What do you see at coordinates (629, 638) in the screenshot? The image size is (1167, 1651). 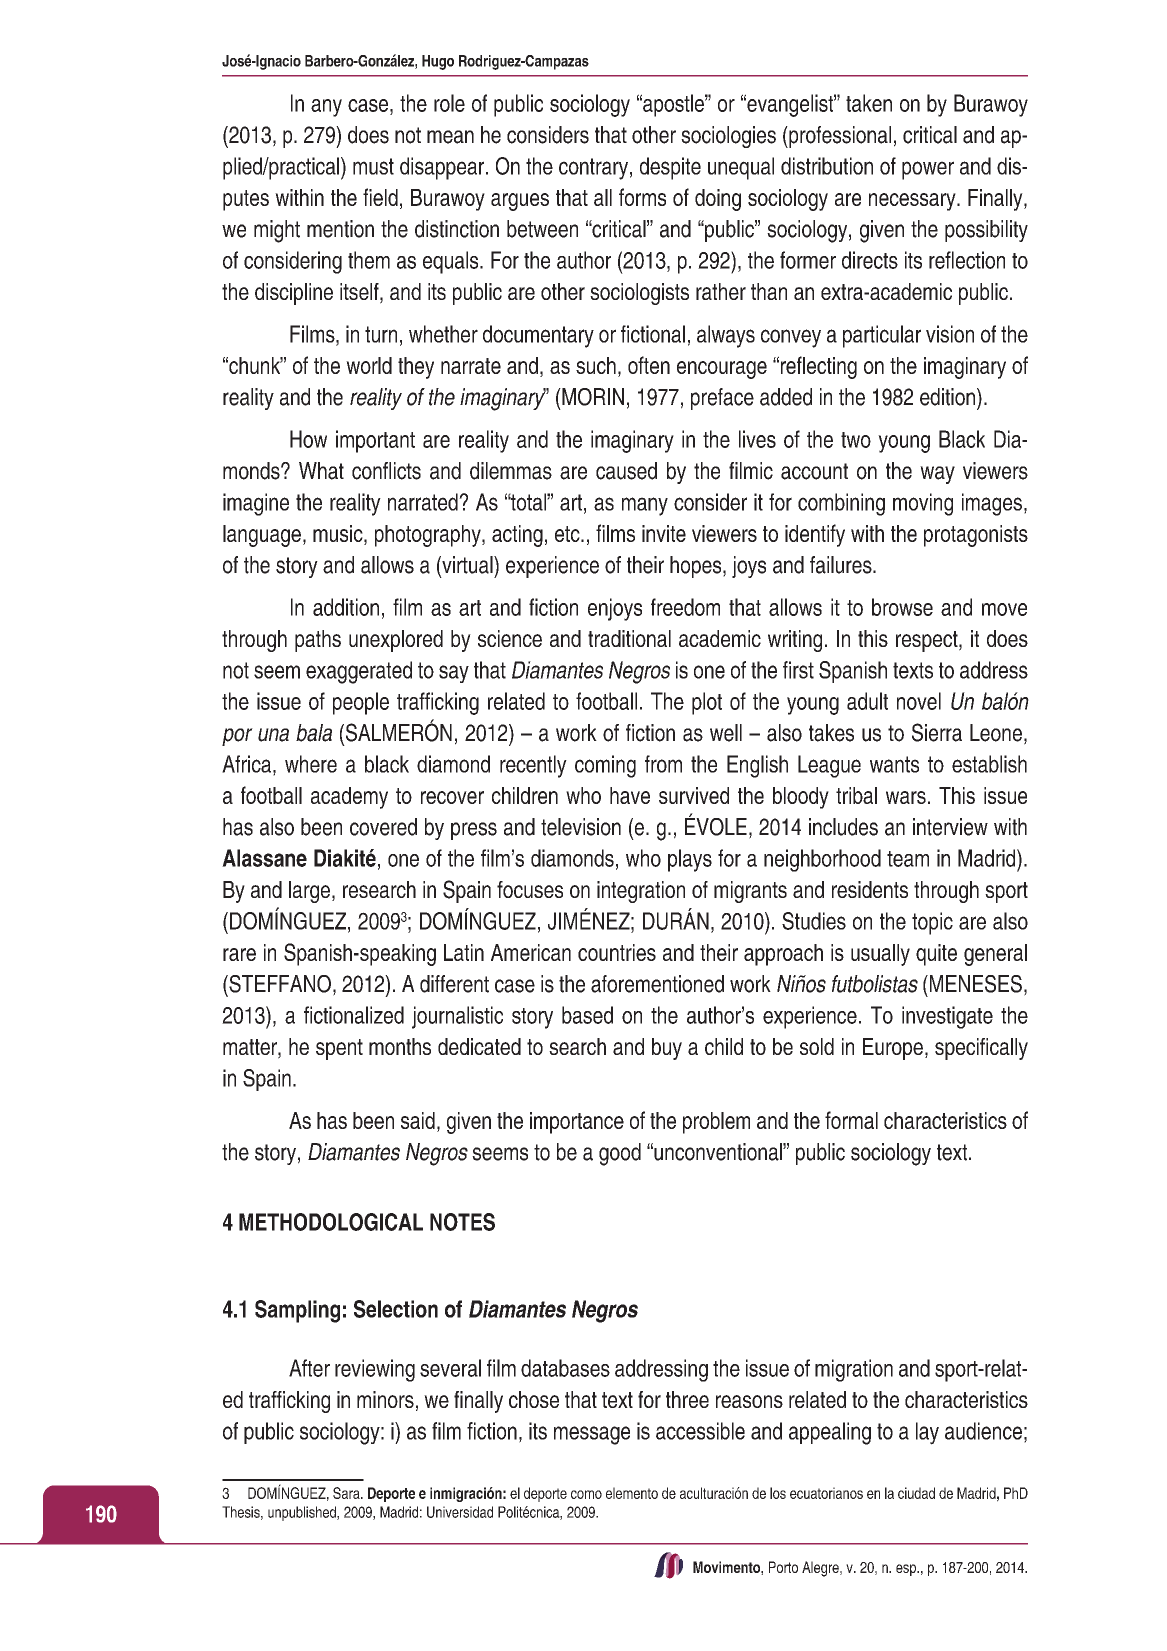 I see `traditional` at bounding box center [629, 638].
